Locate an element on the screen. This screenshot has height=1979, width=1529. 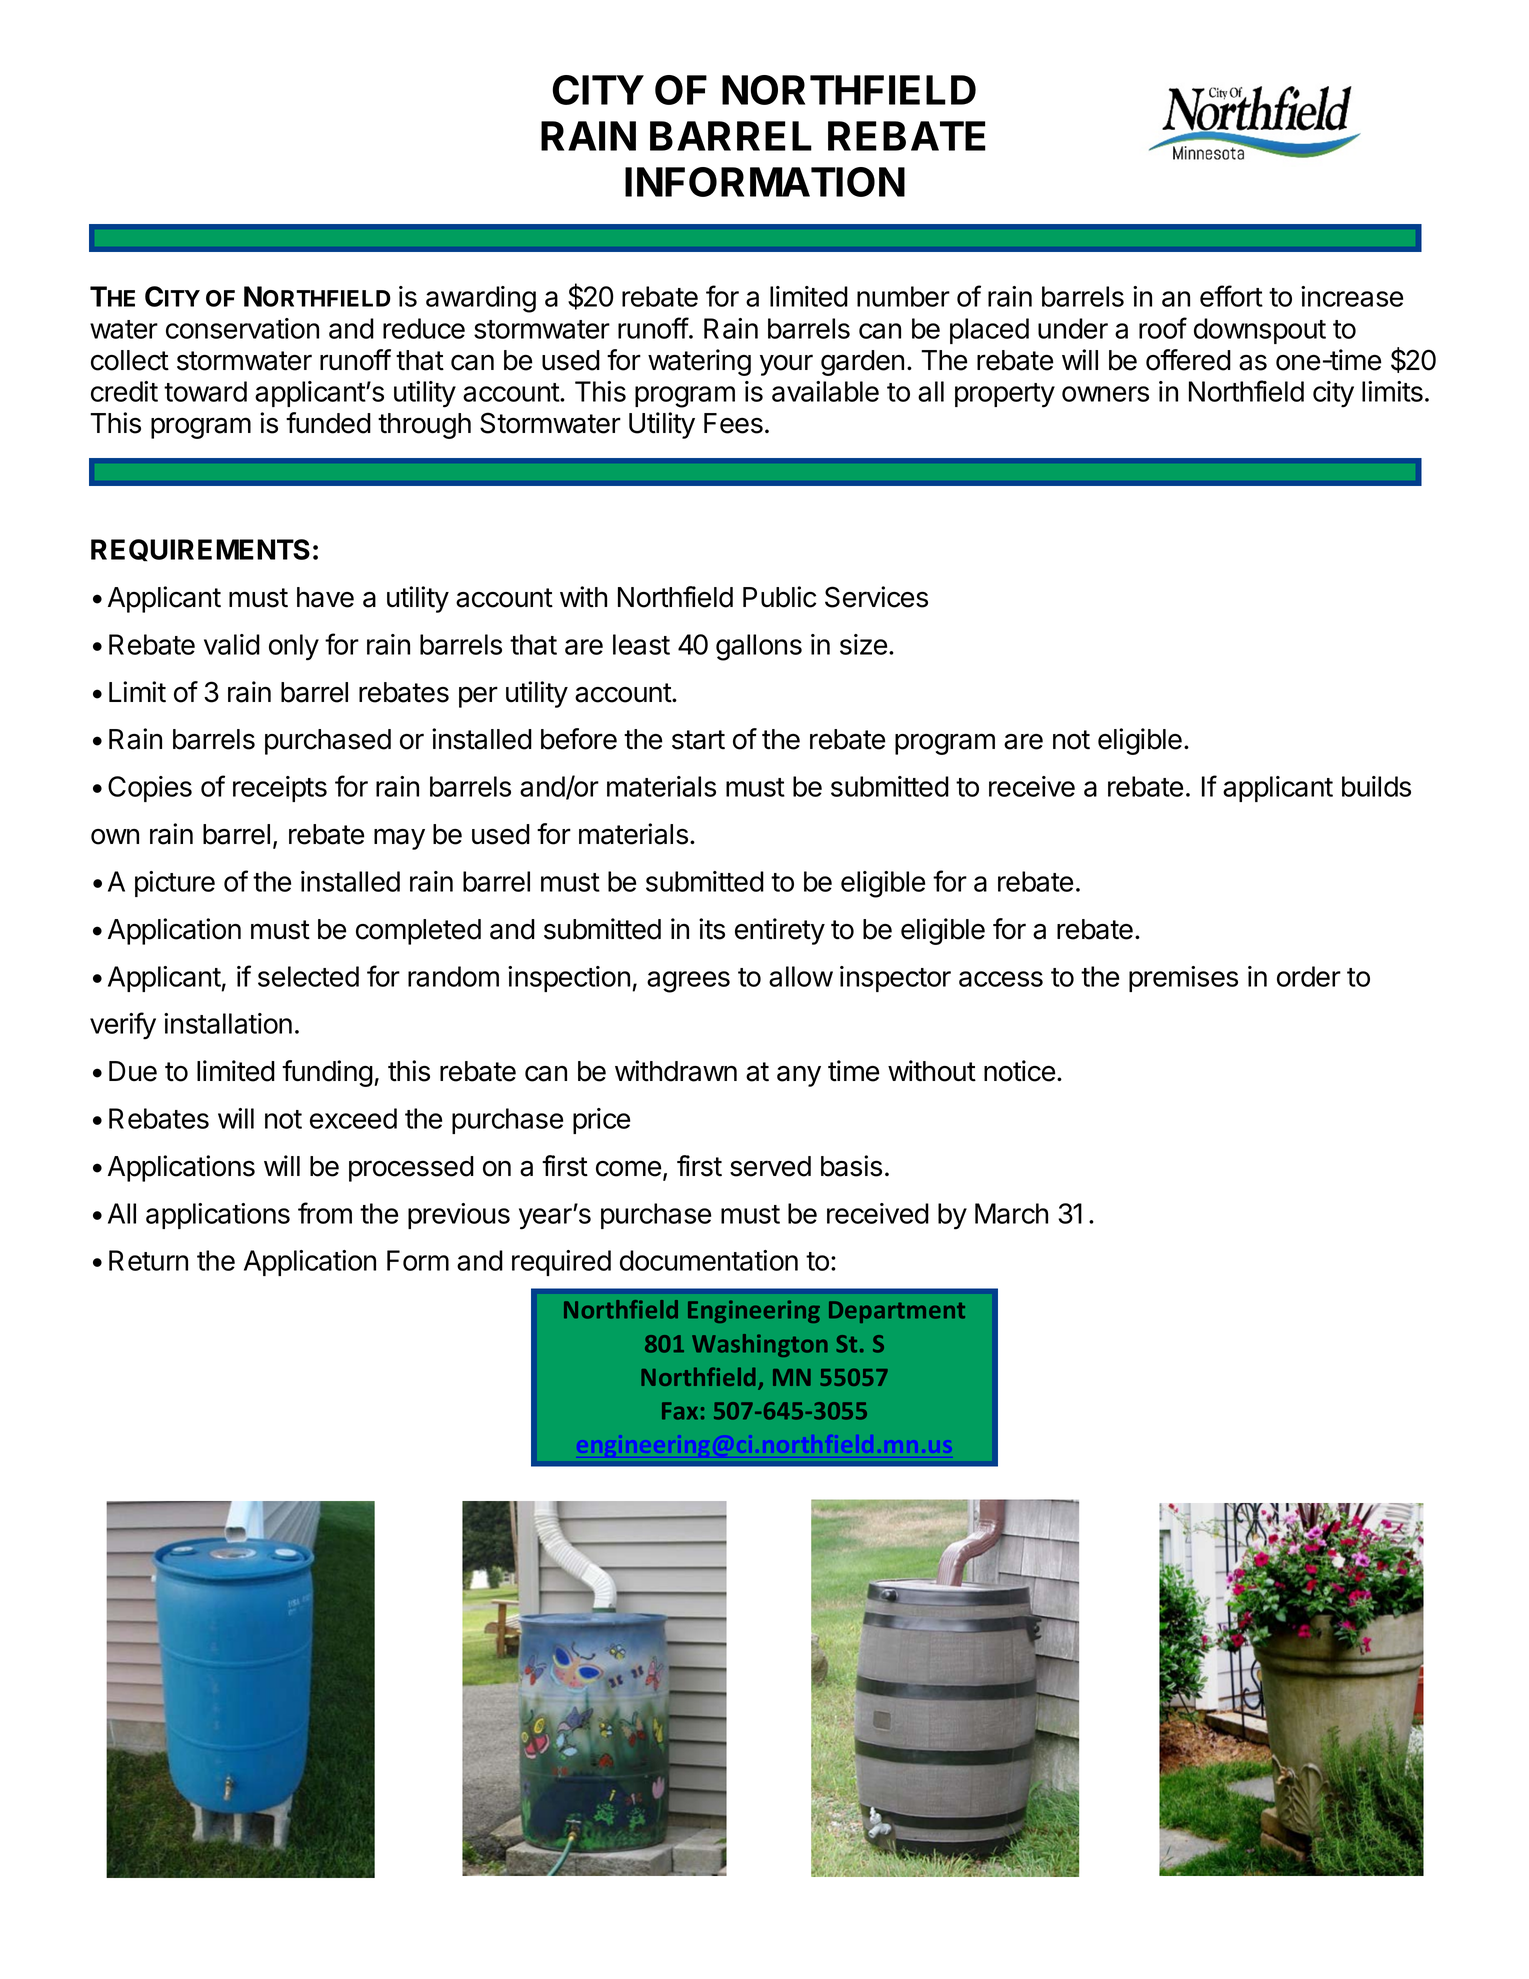
your is located at coordinates (786, 365).
